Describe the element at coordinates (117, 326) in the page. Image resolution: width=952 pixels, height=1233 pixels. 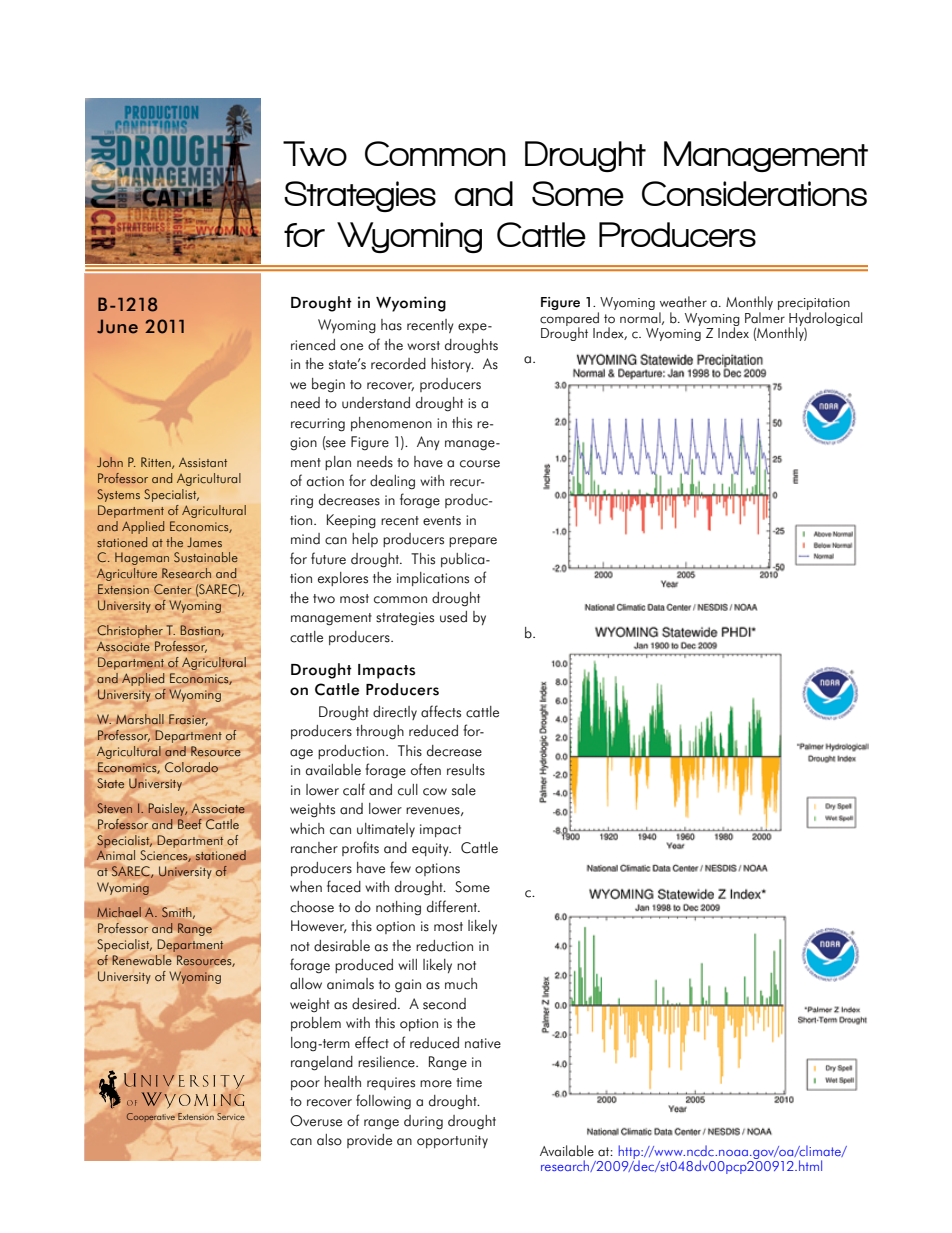
I see `June` at that location.
